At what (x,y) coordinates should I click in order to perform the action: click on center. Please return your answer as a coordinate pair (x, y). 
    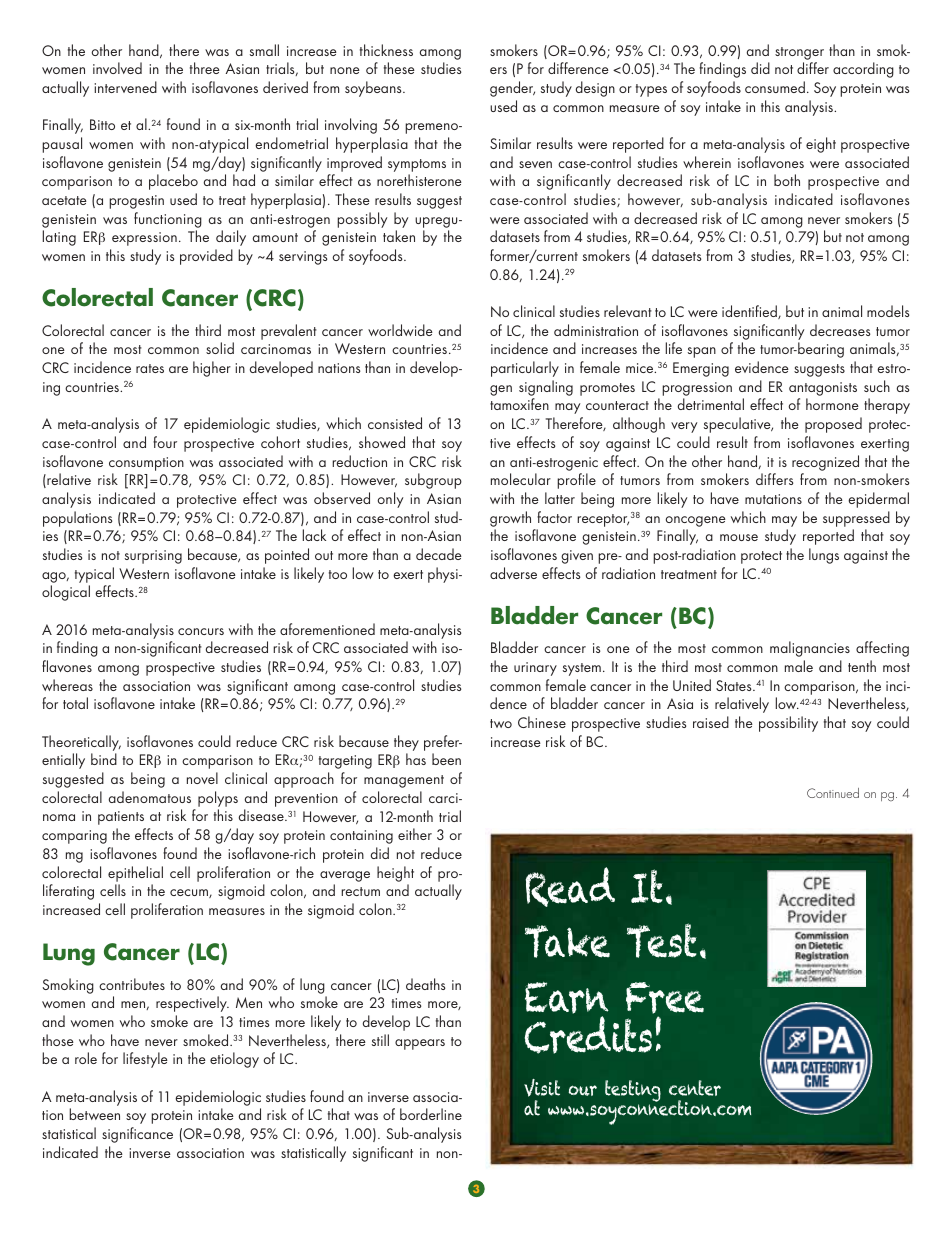
    Looking at the image, I should click on (695, 1088).
